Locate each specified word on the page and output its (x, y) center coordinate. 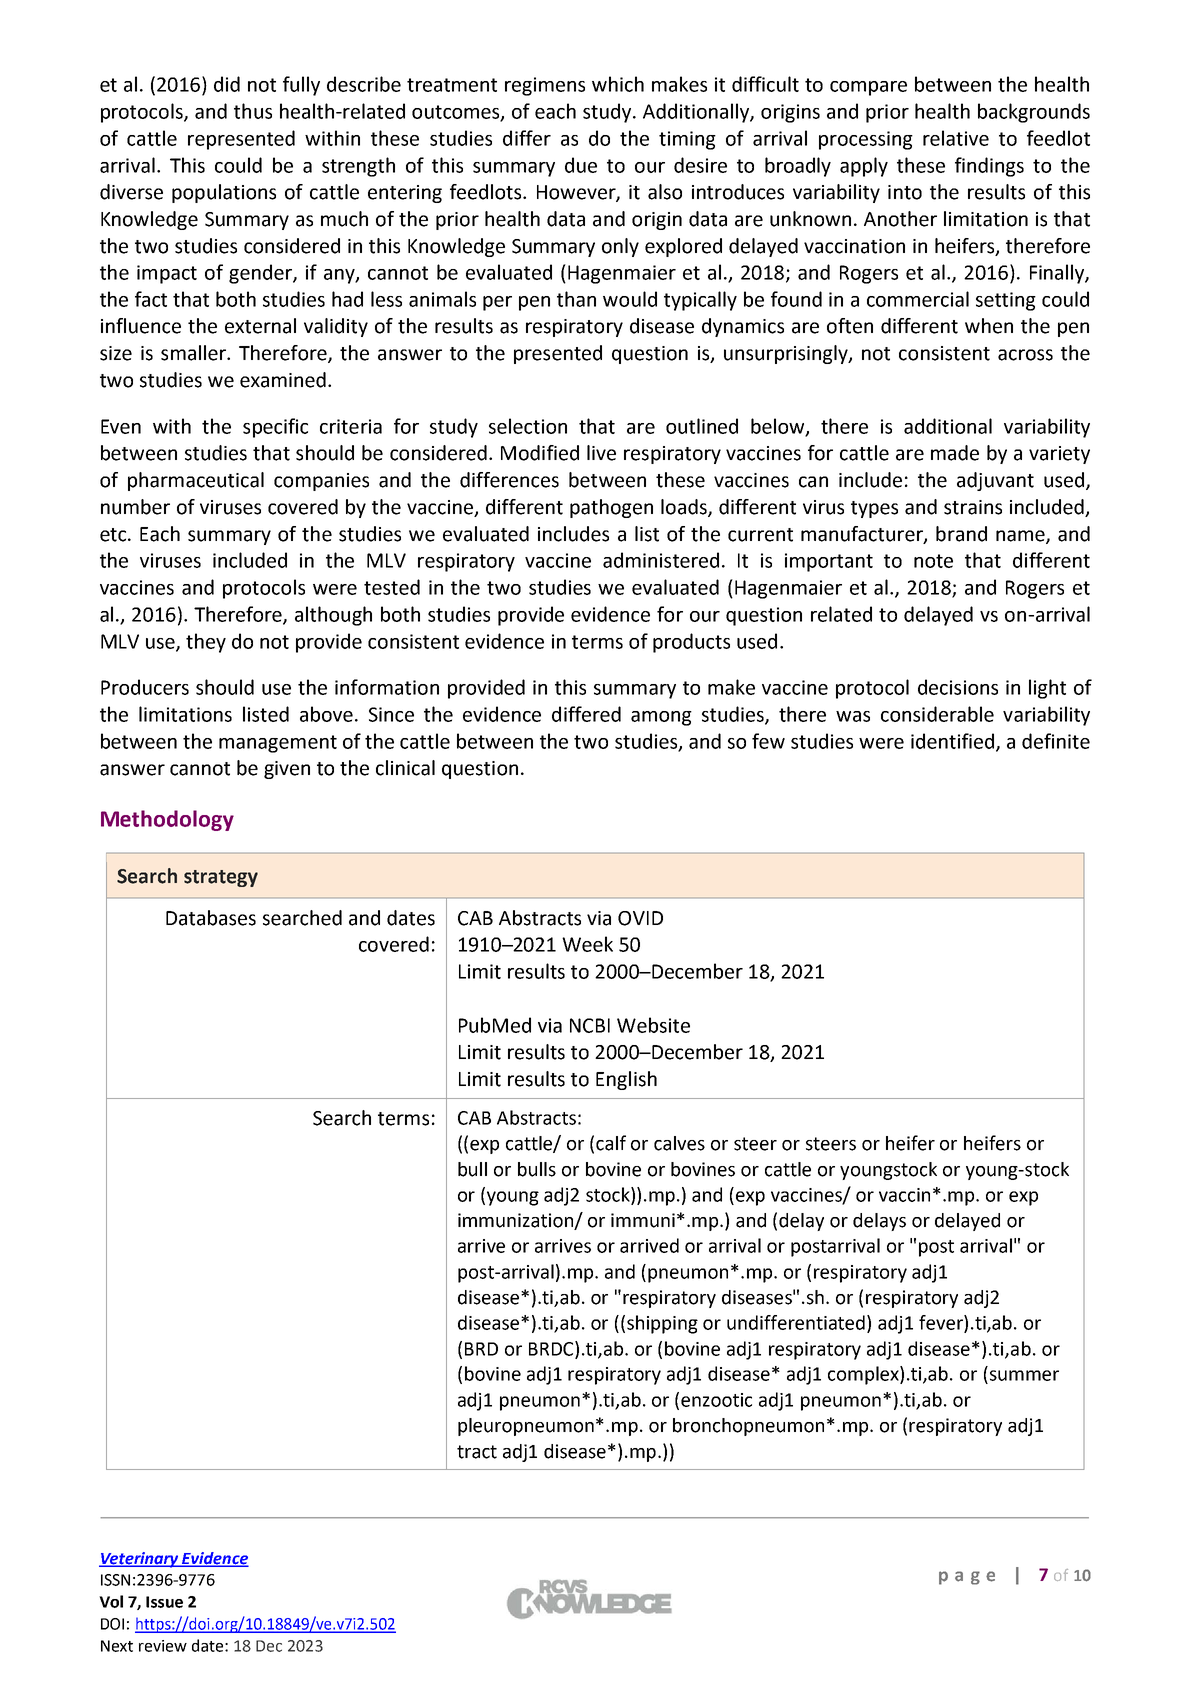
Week (587, 944)
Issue (164, 1602)
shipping (662, 1324)
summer (1024, 1375)
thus (253, 111)
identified (954, 742)
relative (956, 138)
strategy (221, 878)
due (581, 165)
